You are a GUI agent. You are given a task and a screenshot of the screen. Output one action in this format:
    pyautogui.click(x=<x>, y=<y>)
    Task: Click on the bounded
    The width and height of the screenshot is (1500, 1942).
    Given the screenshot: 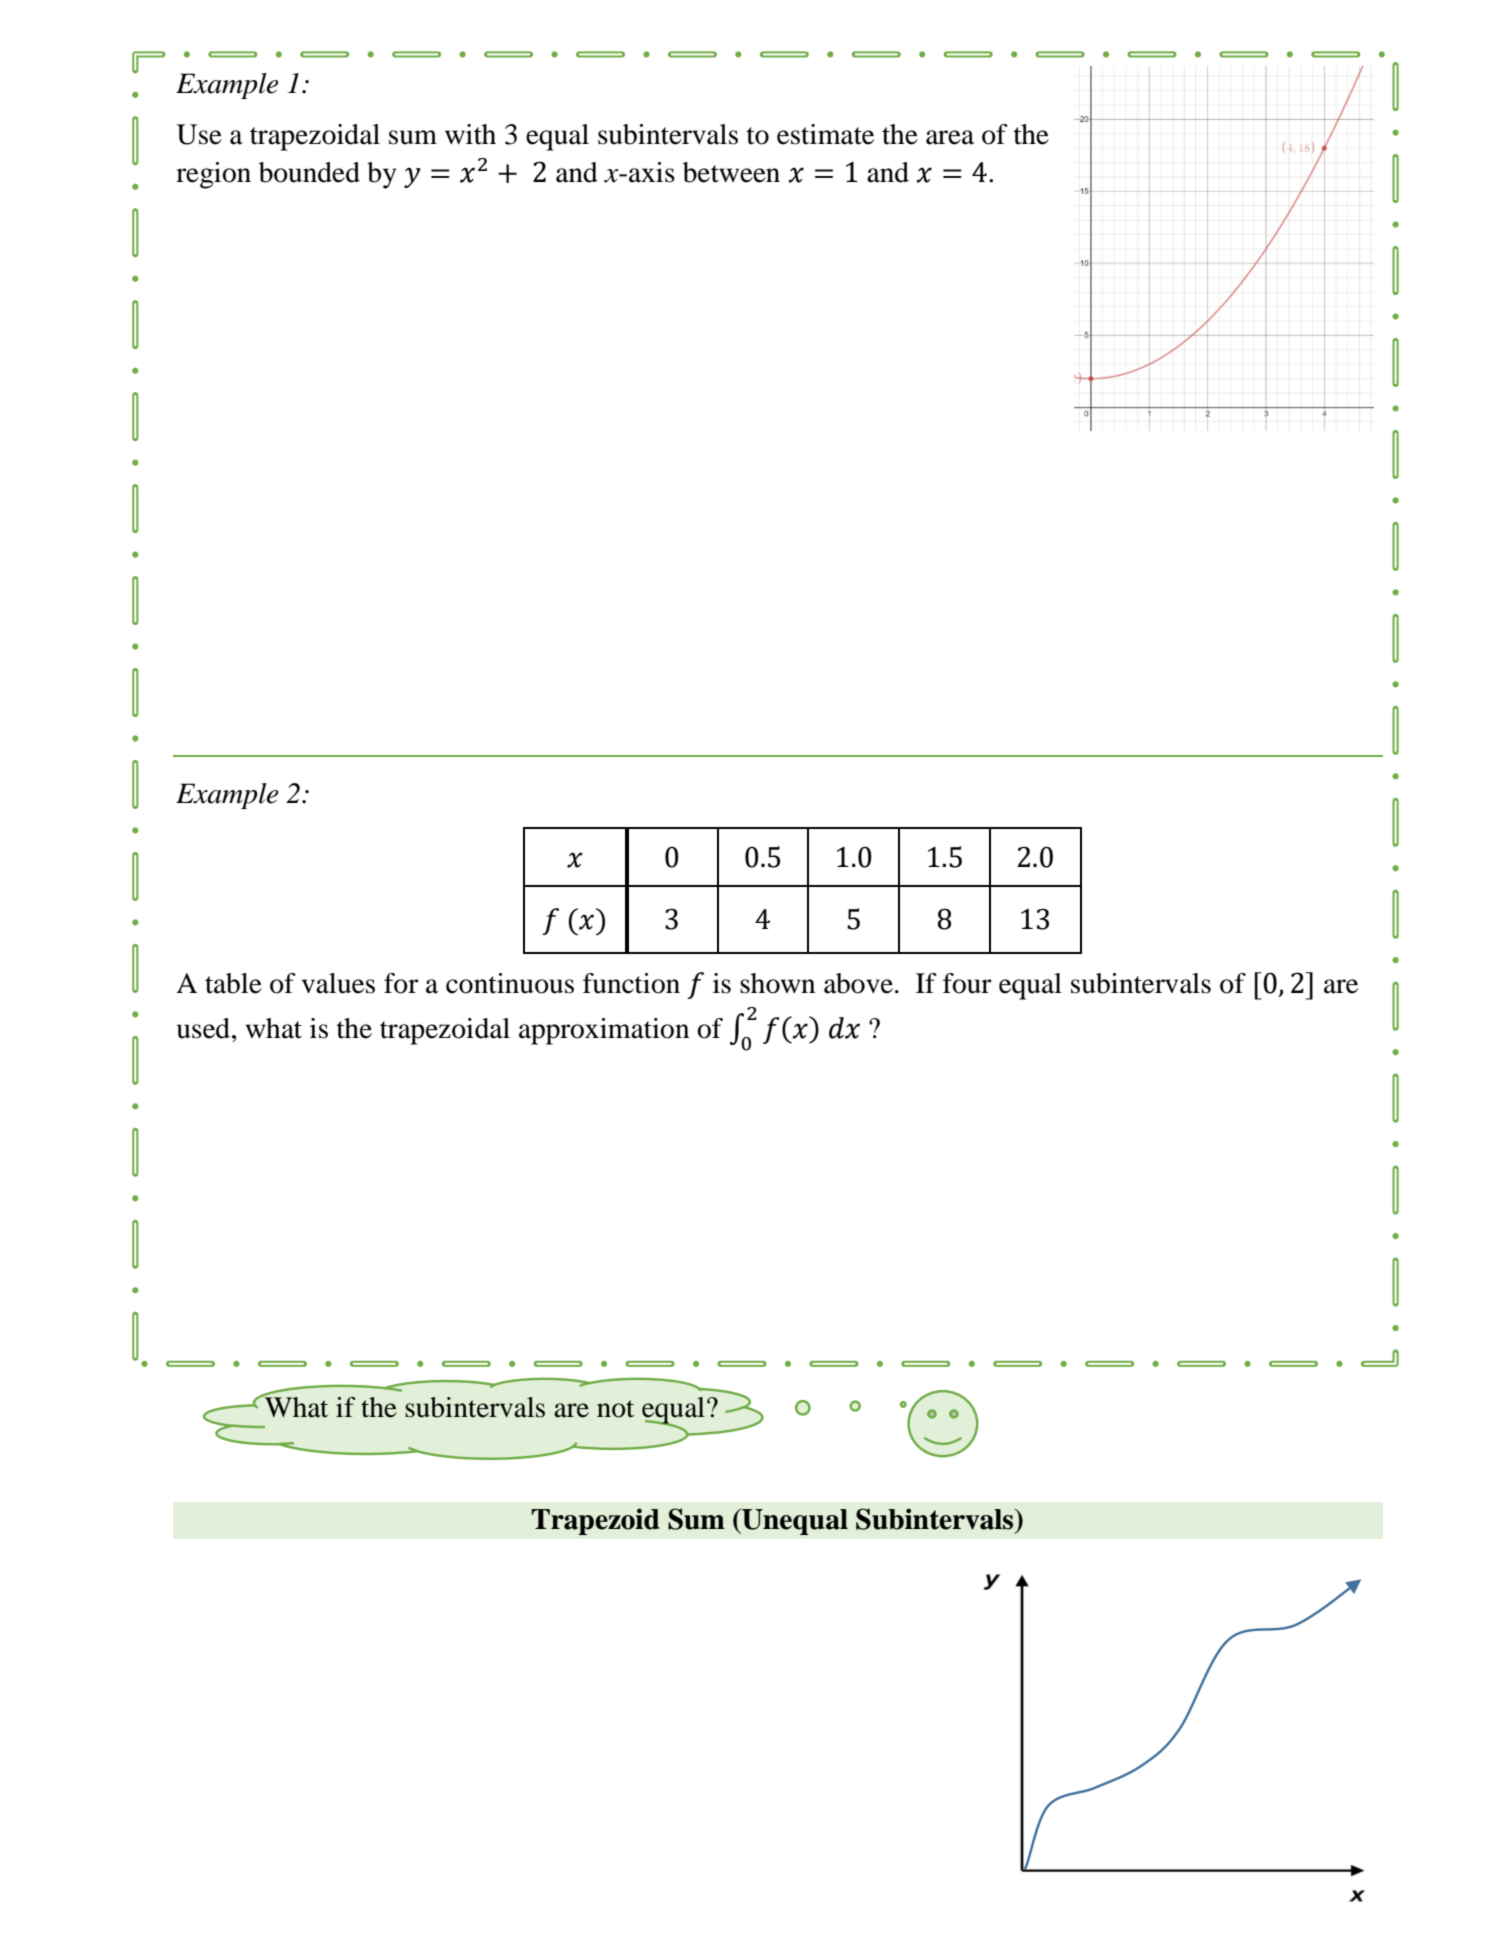 What is the action you would take?
    pyautogui.click(x=309, y=172)
